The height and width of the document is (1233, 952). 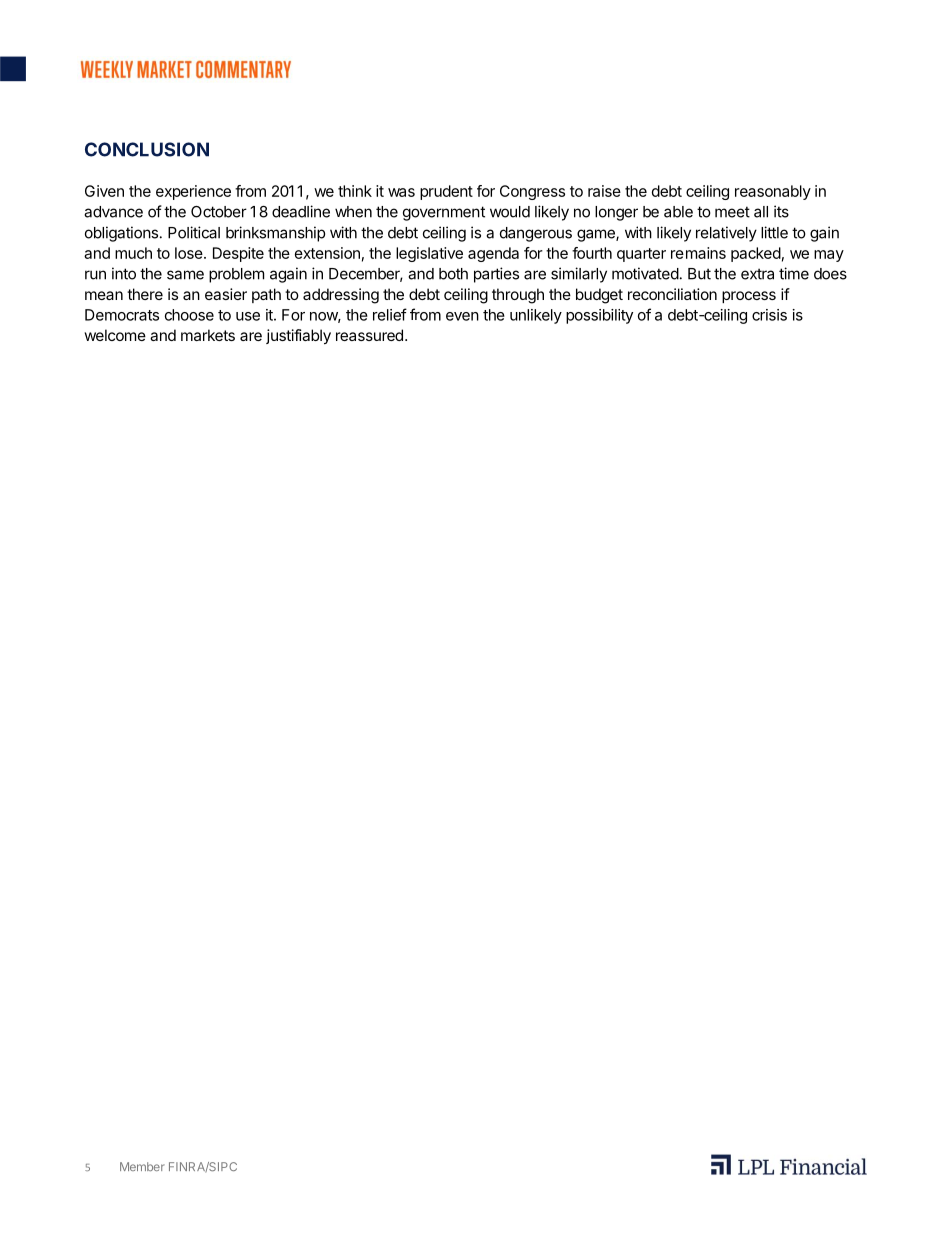 What do you see at coordinates (446, 192) in the document?
I see `prudent` at bounding box center [446, 192].
